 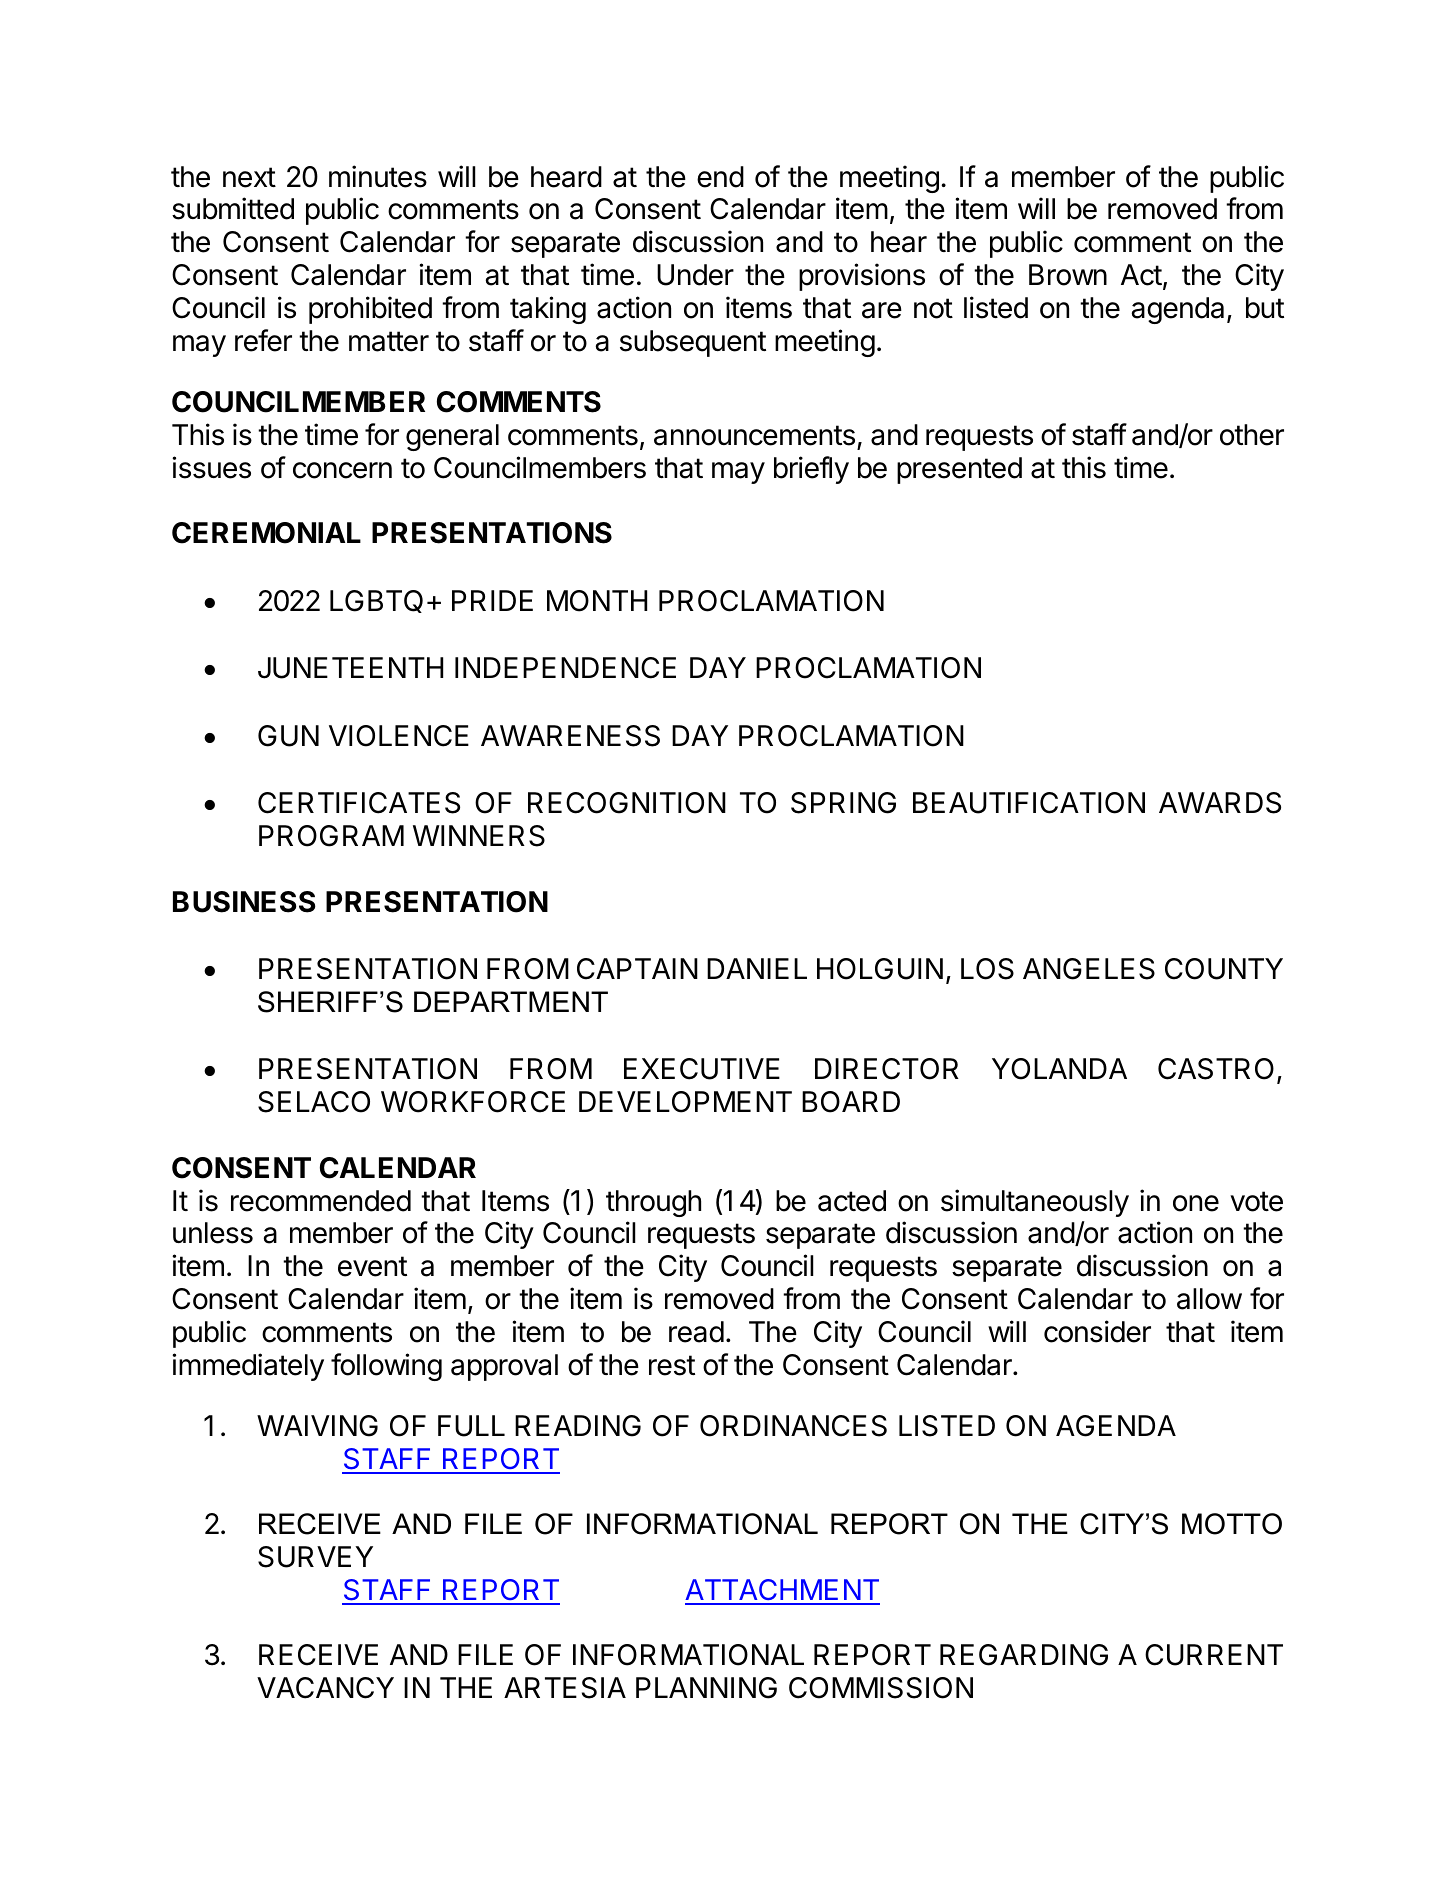 I want to click on INDEPENDENCE, so click(x=565, y=668).
